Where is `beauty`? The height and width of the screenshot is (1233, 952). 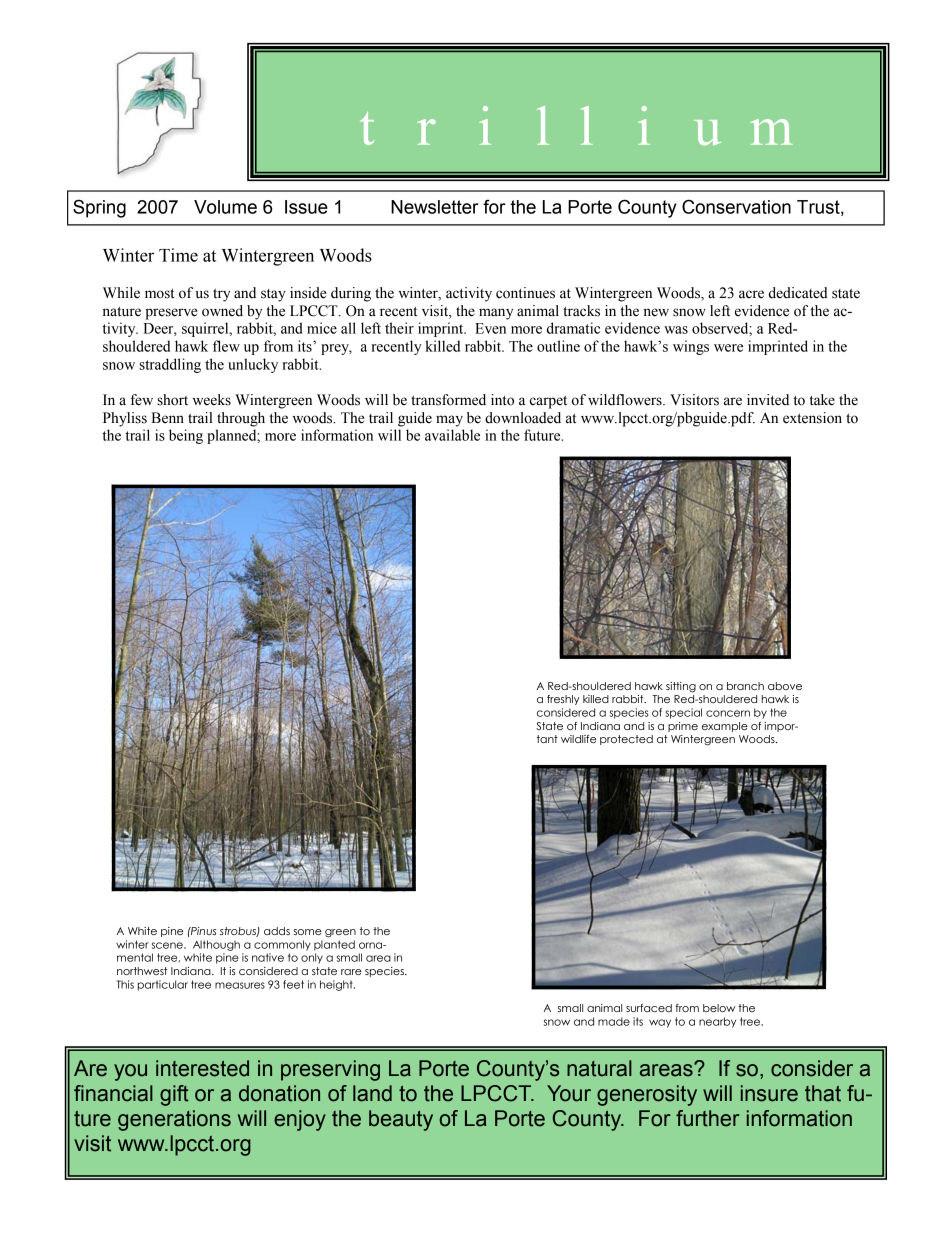
beauty is located at coordinates (401, 1120).
